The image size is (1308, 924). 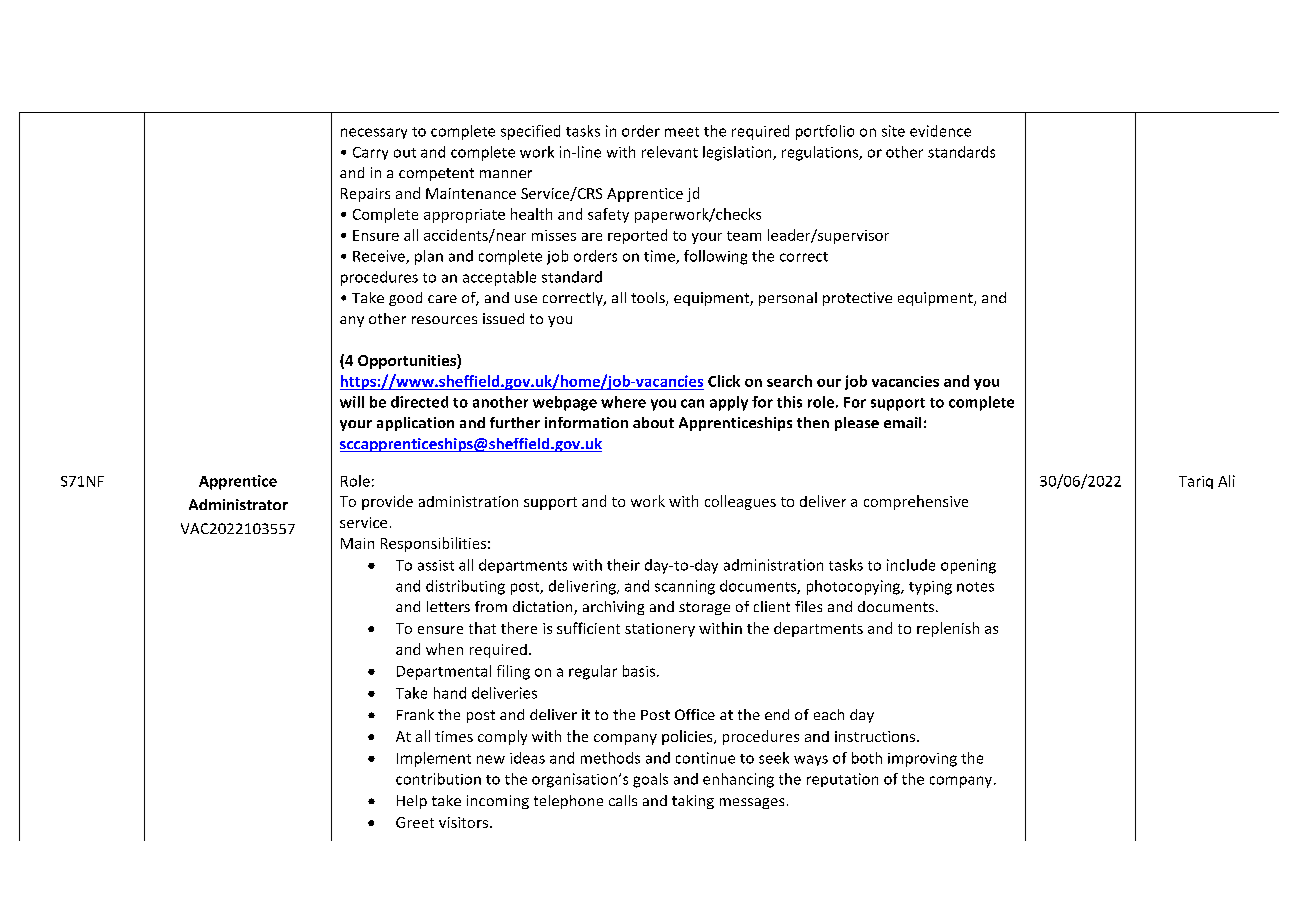 What do you see at coordinates (922, 760) in the screenshot?
I see `improving` at bounding box center [922, 760].
